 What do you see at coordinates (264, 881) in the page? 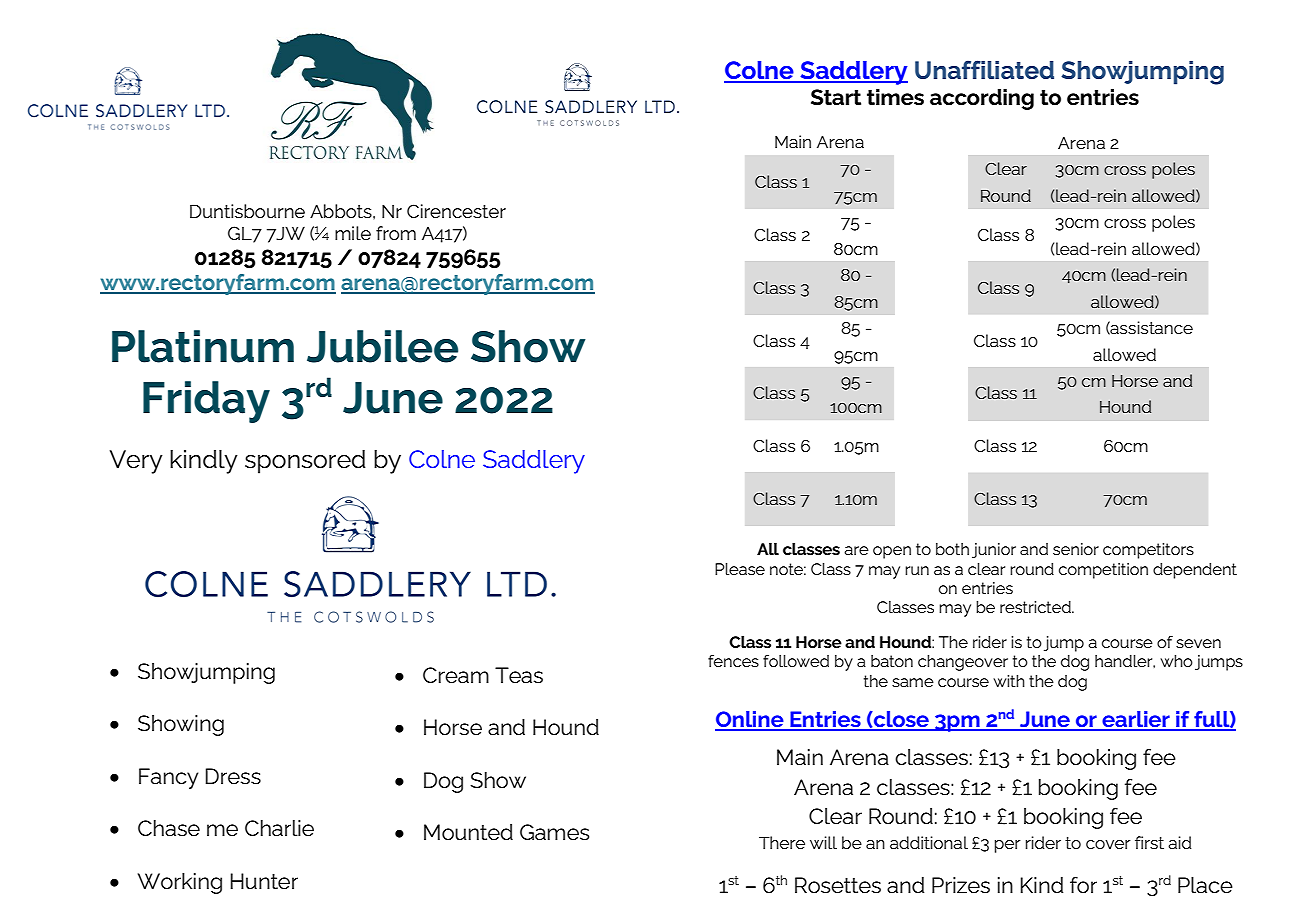
I see `Hunter` at bounding box center [264, 881].
